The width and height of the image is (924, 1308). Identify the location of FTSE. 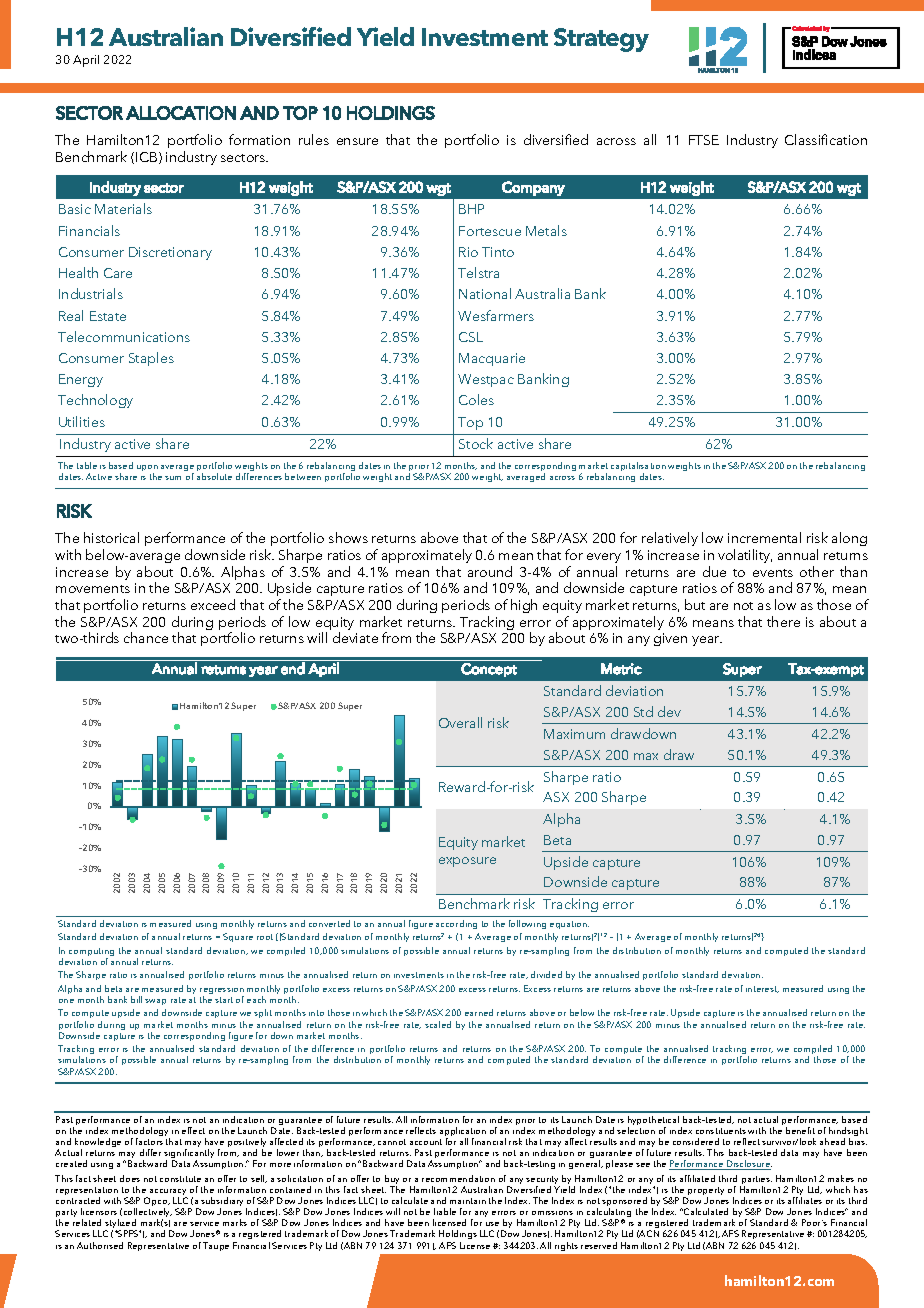
(704, 140).
